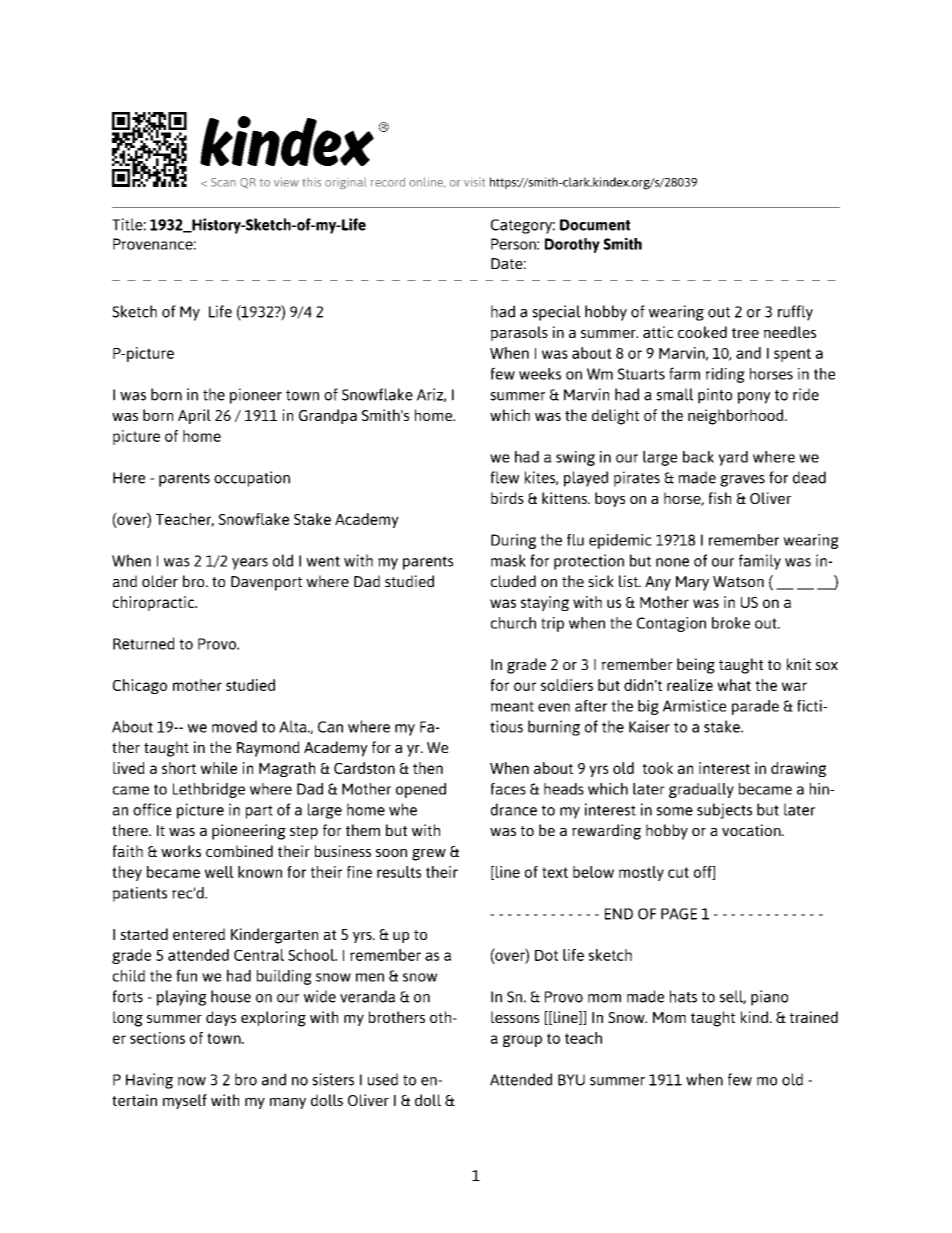 This page has width=952, height=1233. What do you see at coordinates (522, 1041) in the page?
I see `group` at bounding box center [522, 1041].
